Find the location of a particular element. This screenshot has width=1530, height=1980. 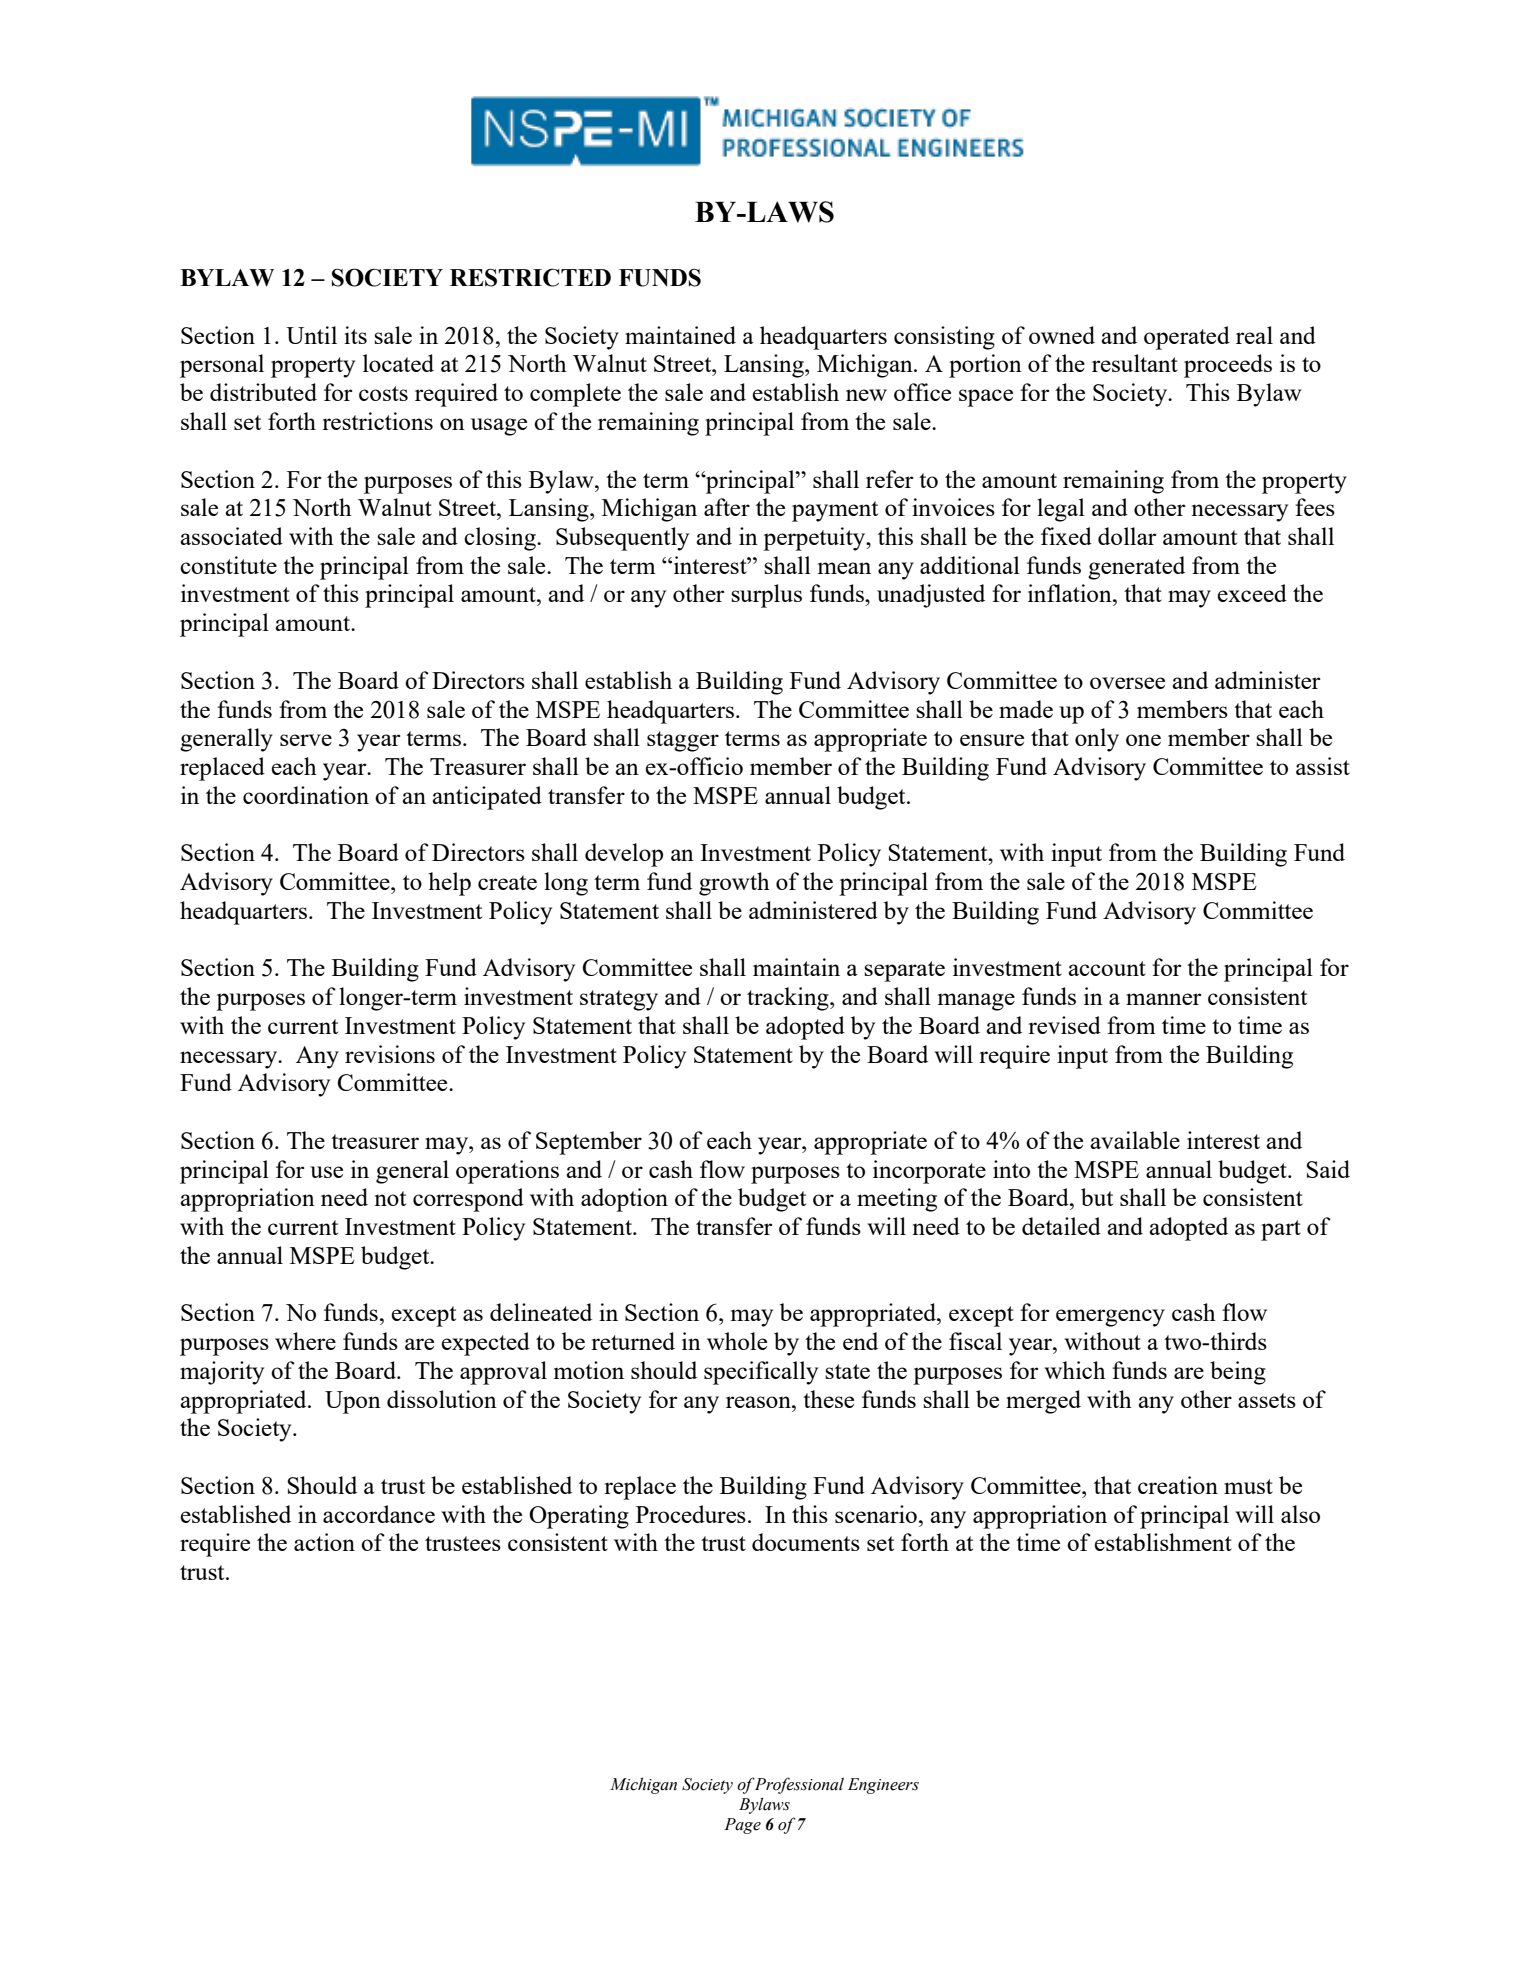

action is located at coordinates (324, 1542).
